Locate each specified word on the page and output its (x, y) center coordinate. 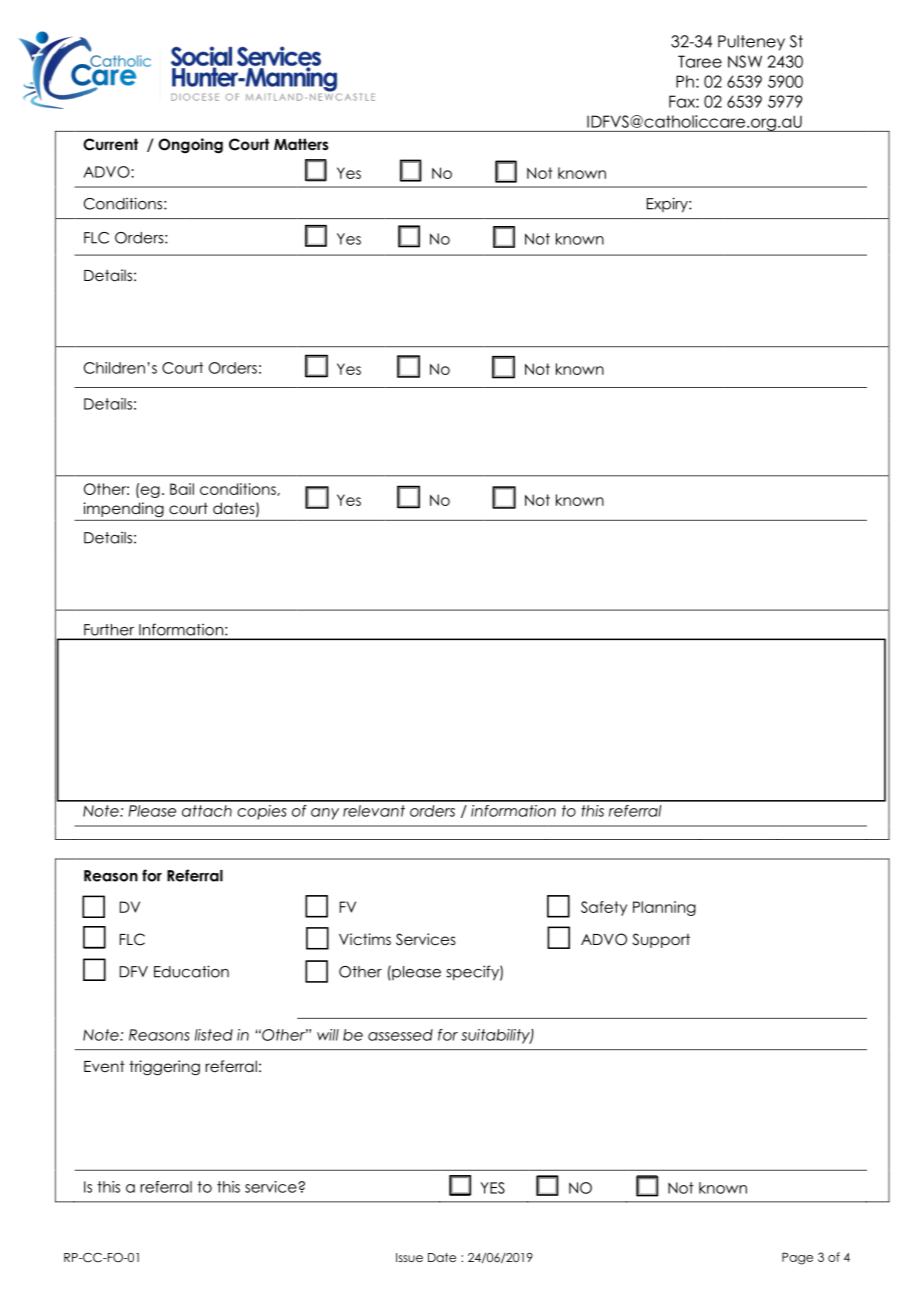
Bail (182, 489)
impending (123, 509)
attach (207, 811)
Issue (409, 1257)
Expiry (668, 205)
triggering (164, 1068)
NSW (745, 61)
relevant (374, 811)
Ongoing (190, 146)
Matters (301, 144)
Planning (664, 908)
